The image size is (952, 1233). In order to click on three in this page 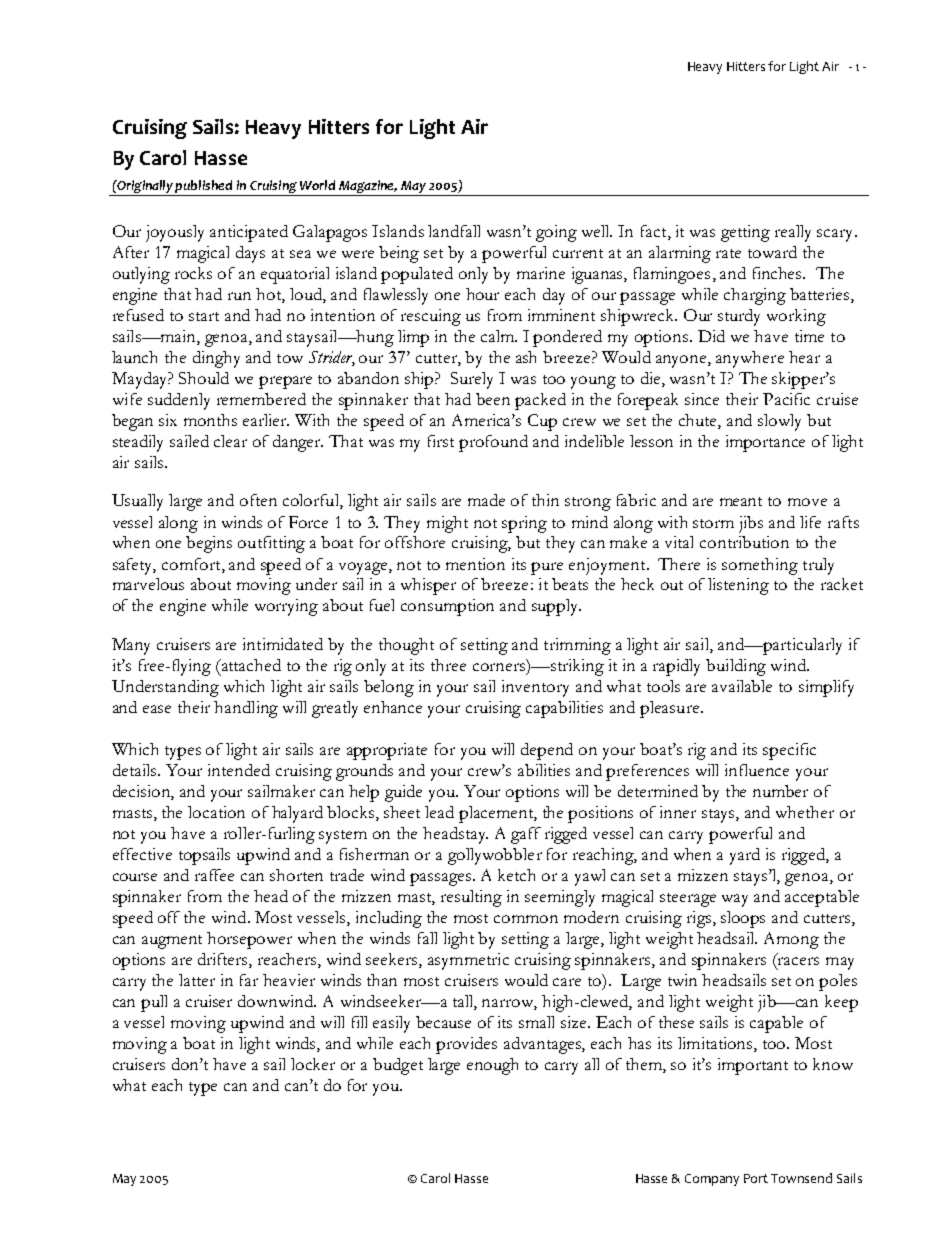, I will do `click(448, 665)`.
